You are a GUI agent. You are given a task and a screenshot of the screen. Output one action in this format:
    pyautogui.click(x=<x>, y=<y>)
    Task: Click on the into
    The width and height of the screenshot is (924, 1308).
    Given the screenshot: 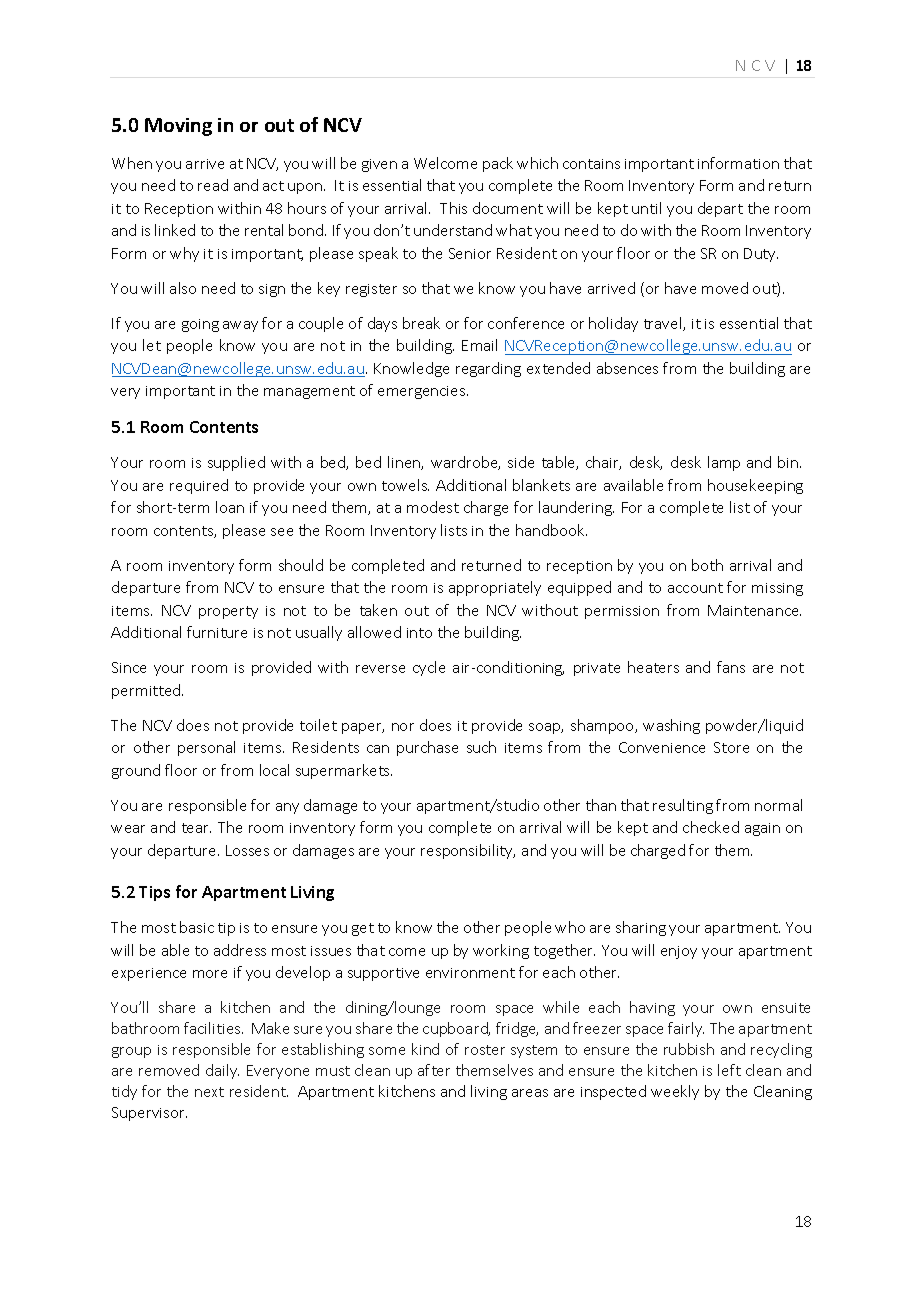 What is the action you would take?
    pyautogui.click(x=419, y=633)
